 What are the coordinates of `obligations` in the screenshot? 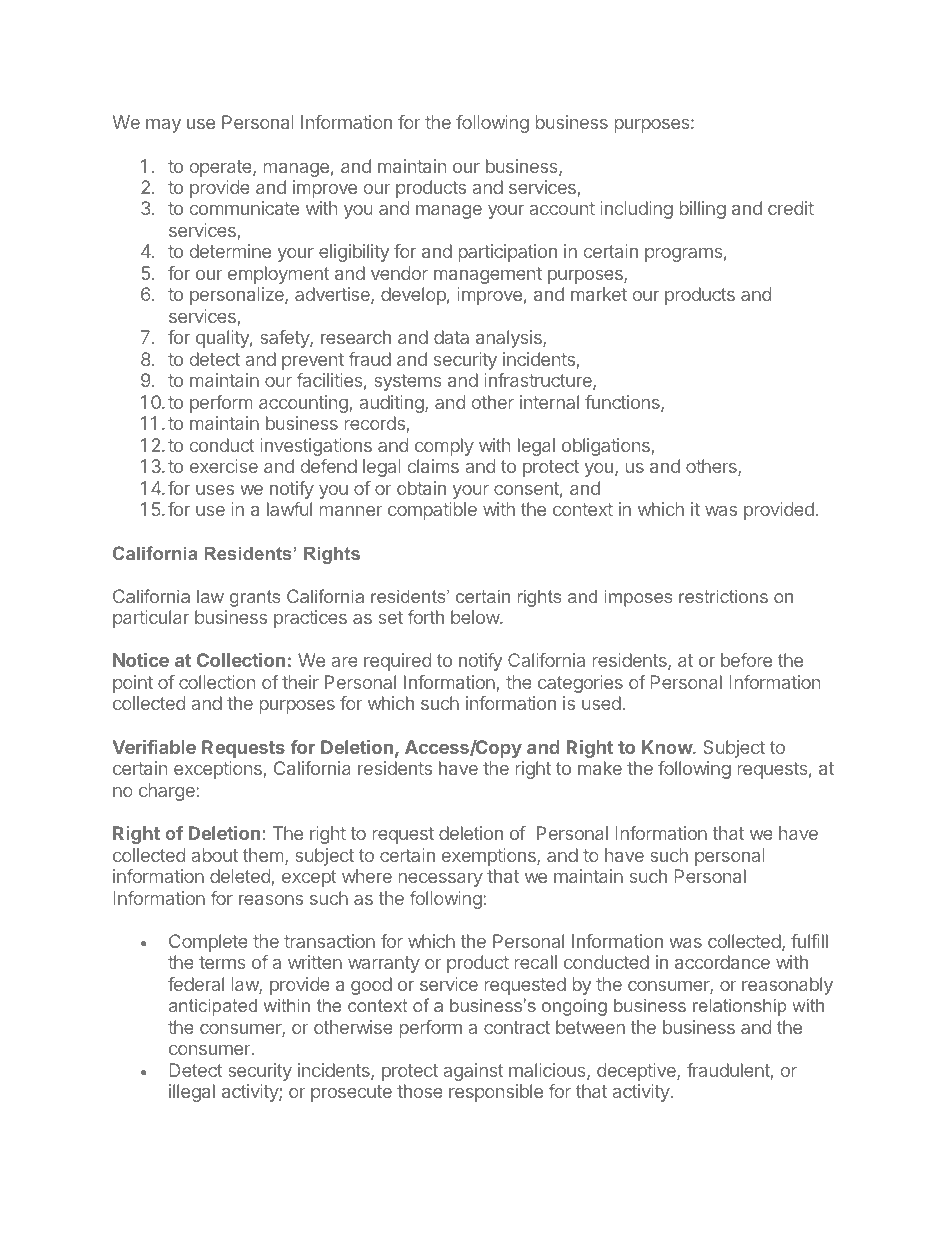 It's located at (606, 447).
